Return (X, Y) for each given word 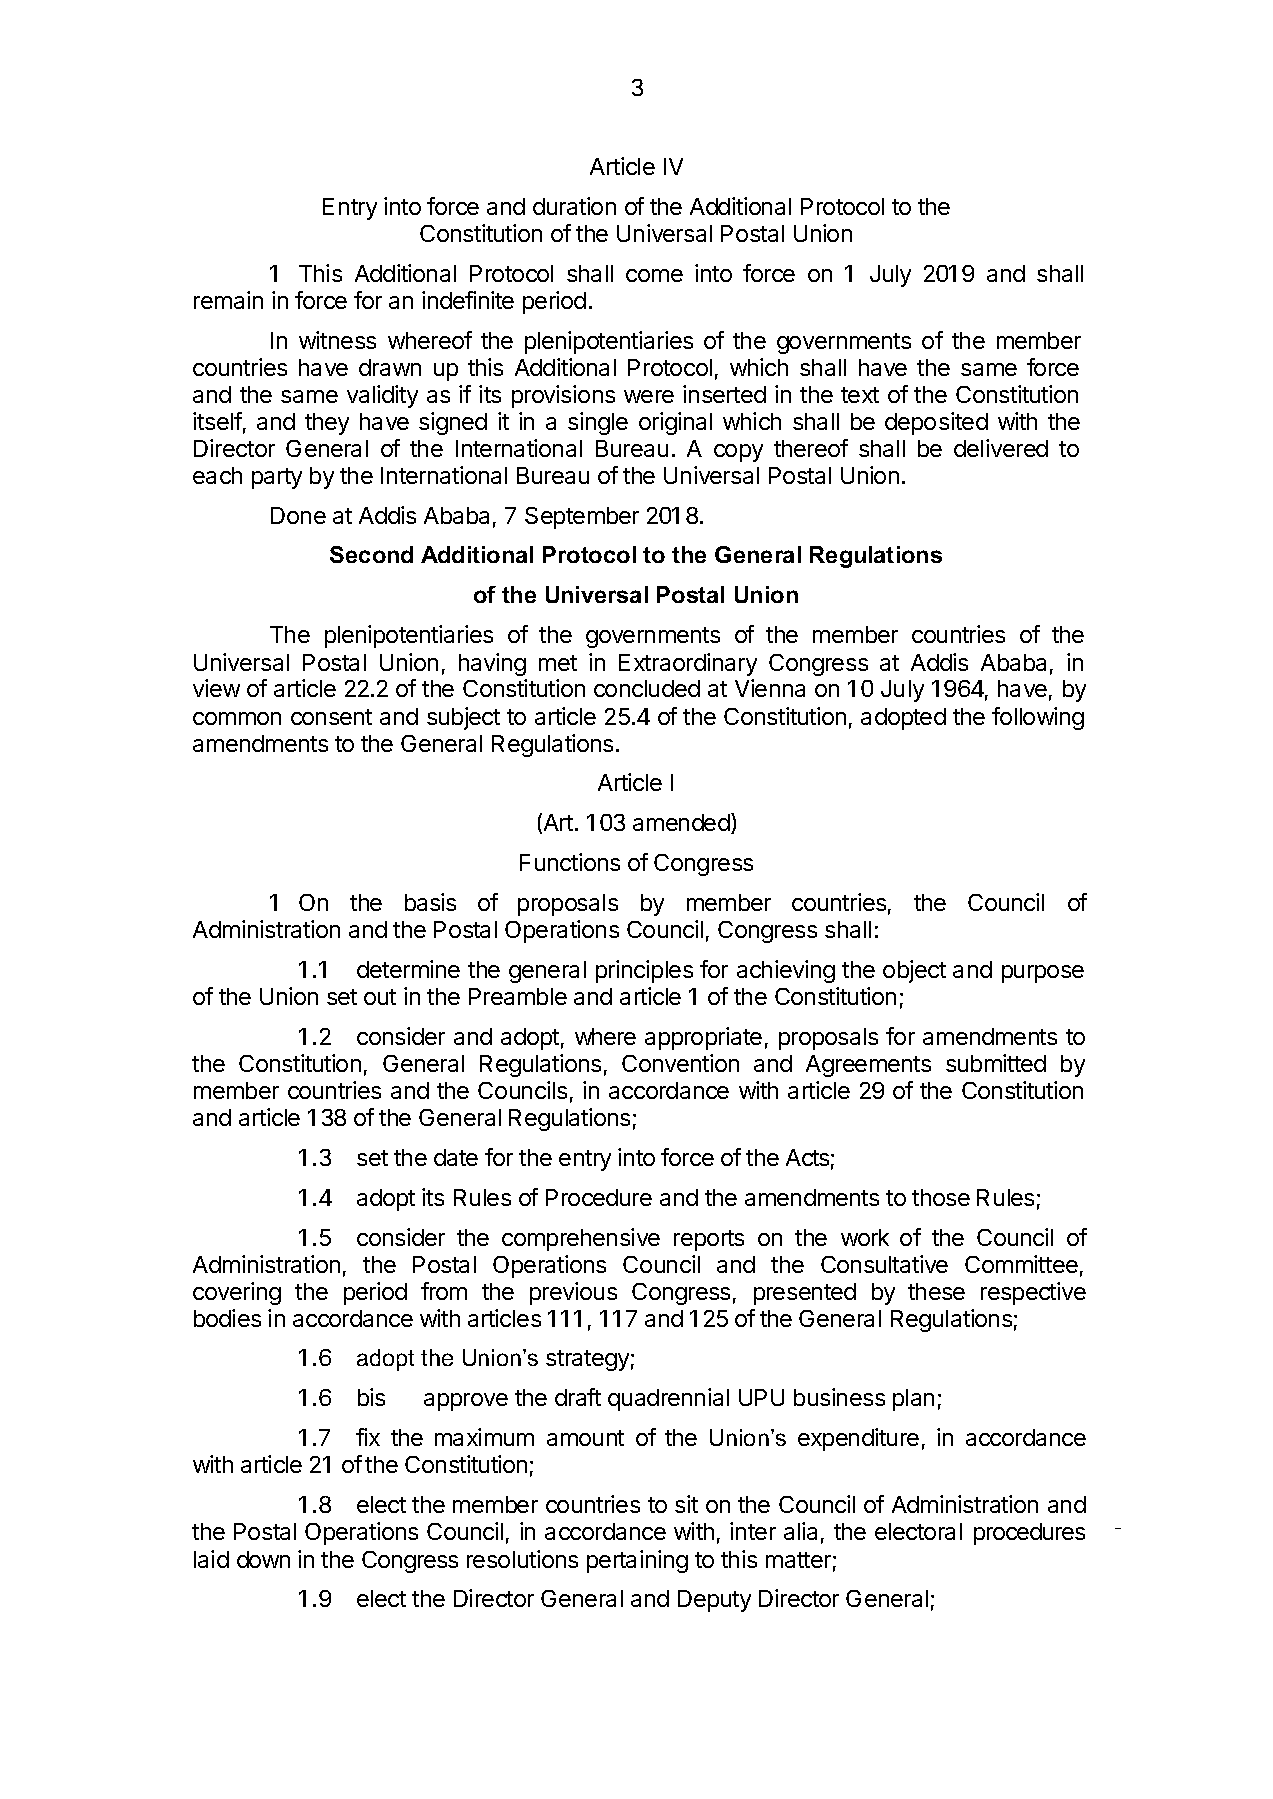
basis (430, 902)
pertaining (637, 1561)
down (263, 1559)
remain (228, 300)
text (860, 395)
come (654, 275)
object (914, 971)
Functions (570, 862)
